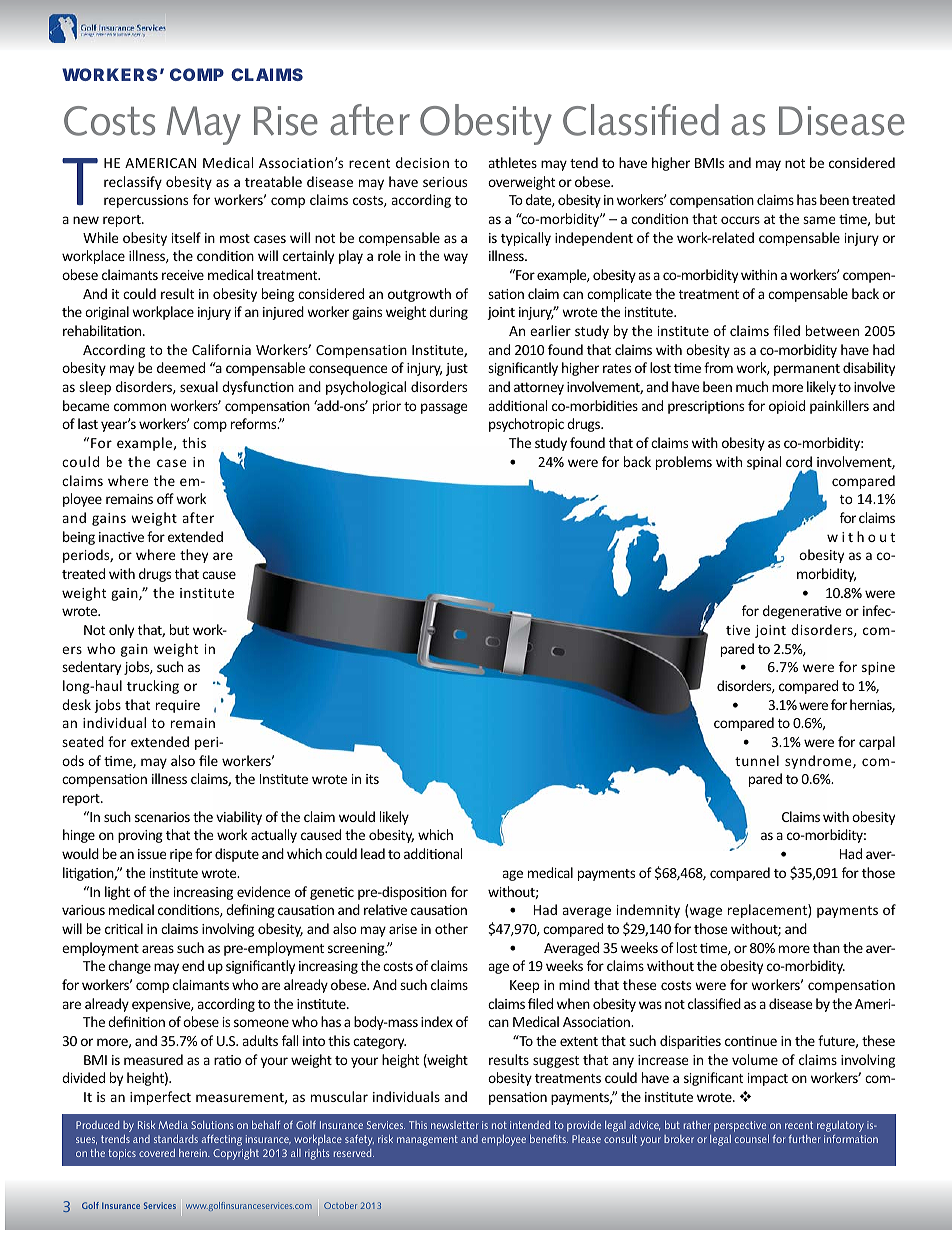 This image has width=952, height=1233. I want to click on covered, so click(157, 1153).
